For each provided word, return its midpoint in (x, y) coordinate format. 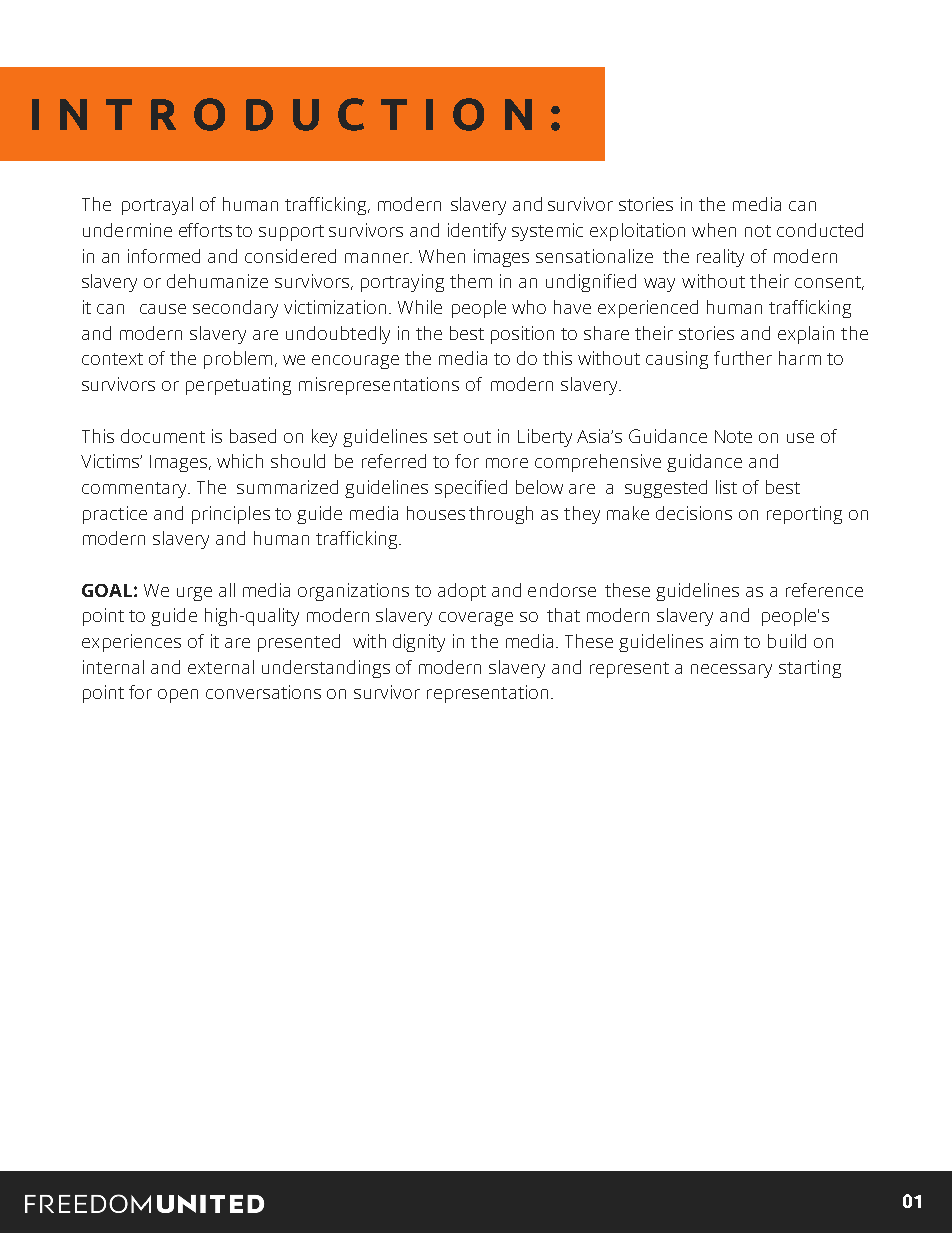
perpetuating (238, 386)
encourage (355, 362)
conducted (820, 230)
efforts (205, 230)
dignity (419, 643)
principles (231, 515)
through (501, 515)
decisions (694, 513)
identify (477, 232)
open (178, 696)
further (743, 358)
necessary (731, 671)
